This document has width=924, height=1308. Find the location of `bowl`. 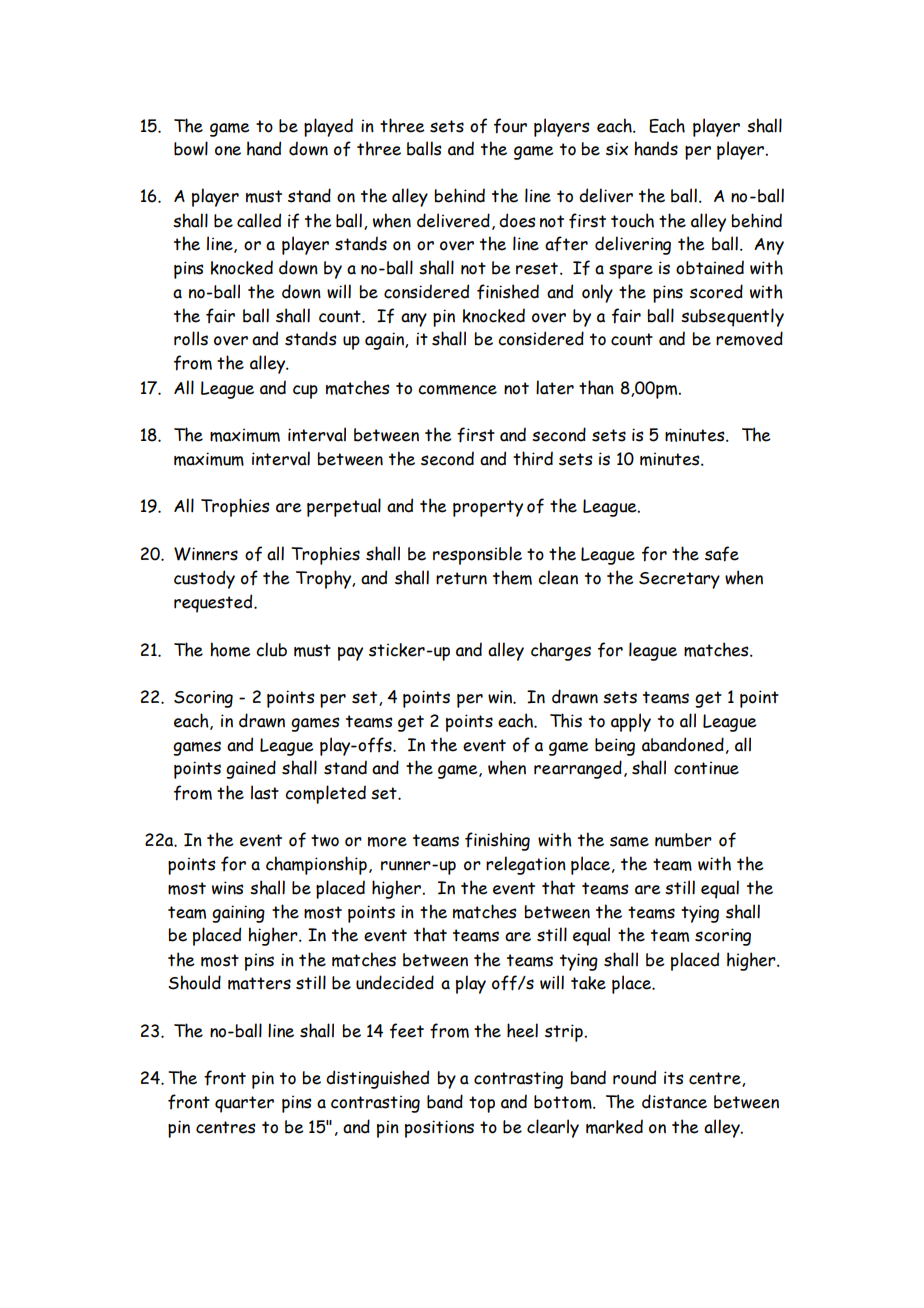

bowl is located at coordinates (191, 148).
